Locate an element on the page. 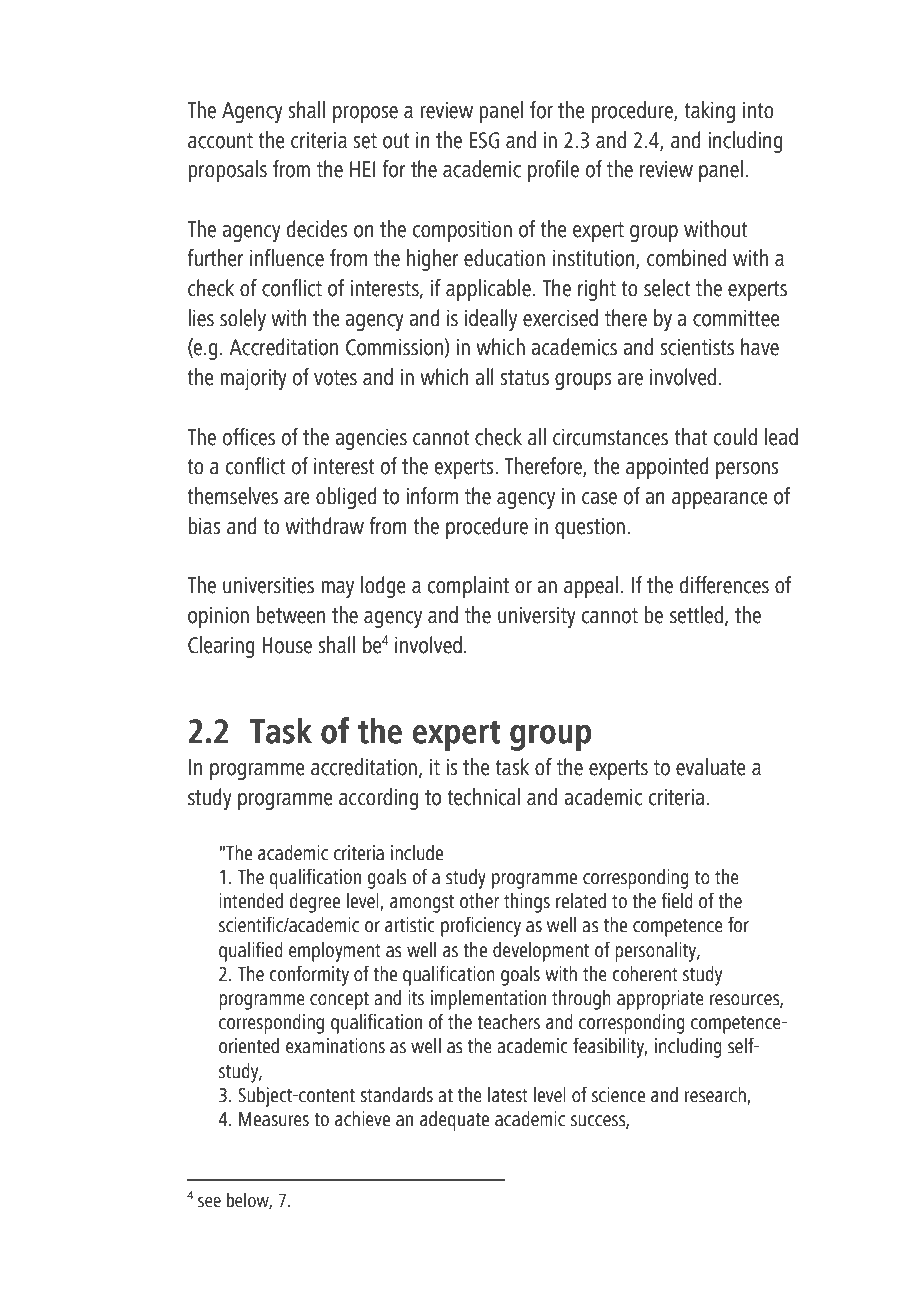 The height and width of the page is (1311, 924). intended is located at coordinates (251, 901).
